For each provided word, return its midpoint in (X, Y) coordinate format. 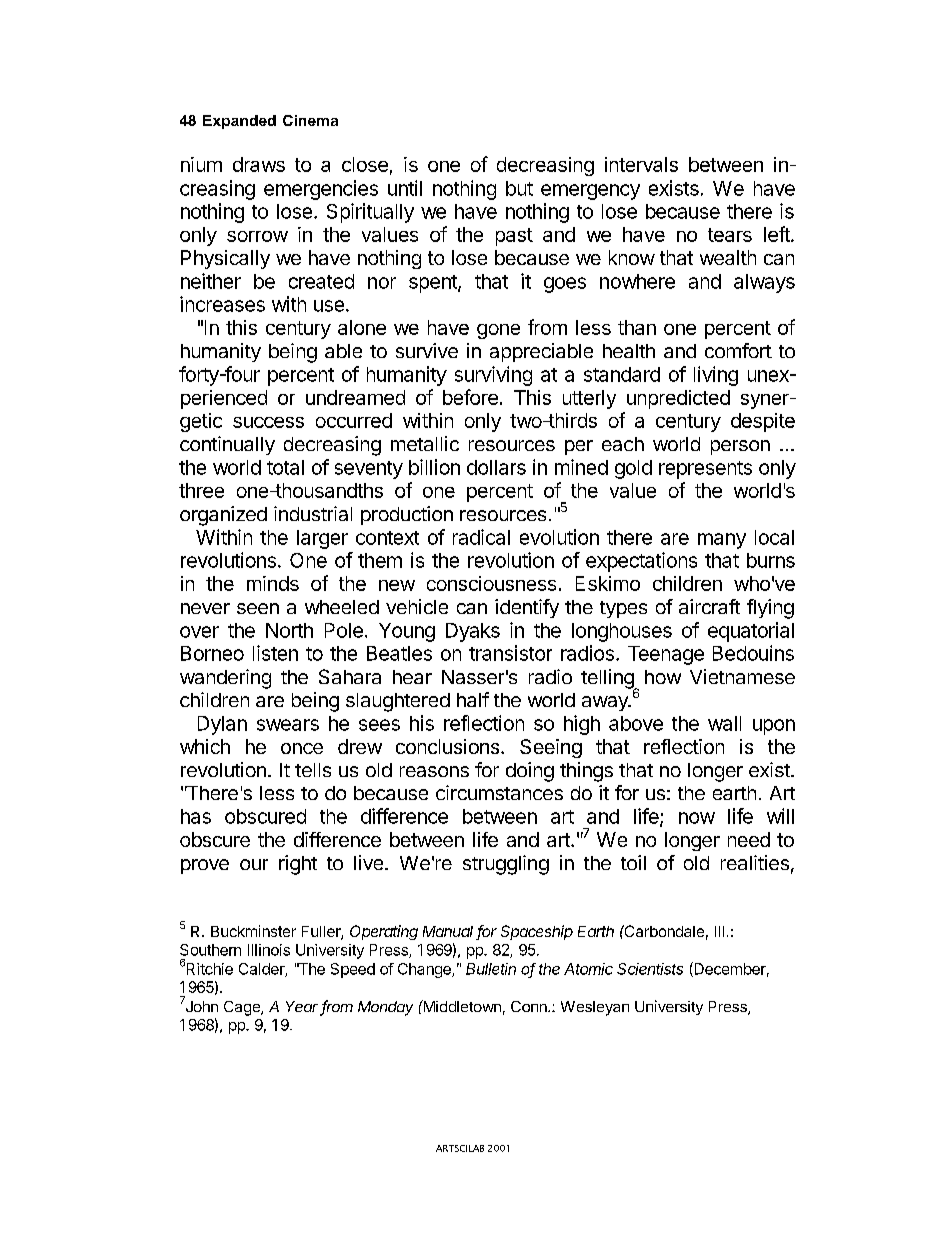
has (196, 816)
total (285, 467)
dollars (496, 467)
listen (275, 653)
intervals (641, 164)
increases (222, 304)
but (519, 188)
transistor (510, 653)
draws (259, 164)
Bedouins (753, 653)
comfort (738, 350)
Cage (243, 1008)
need (749, 839)
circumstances (499, 792)
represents (705, 470)
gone (498, 331)
